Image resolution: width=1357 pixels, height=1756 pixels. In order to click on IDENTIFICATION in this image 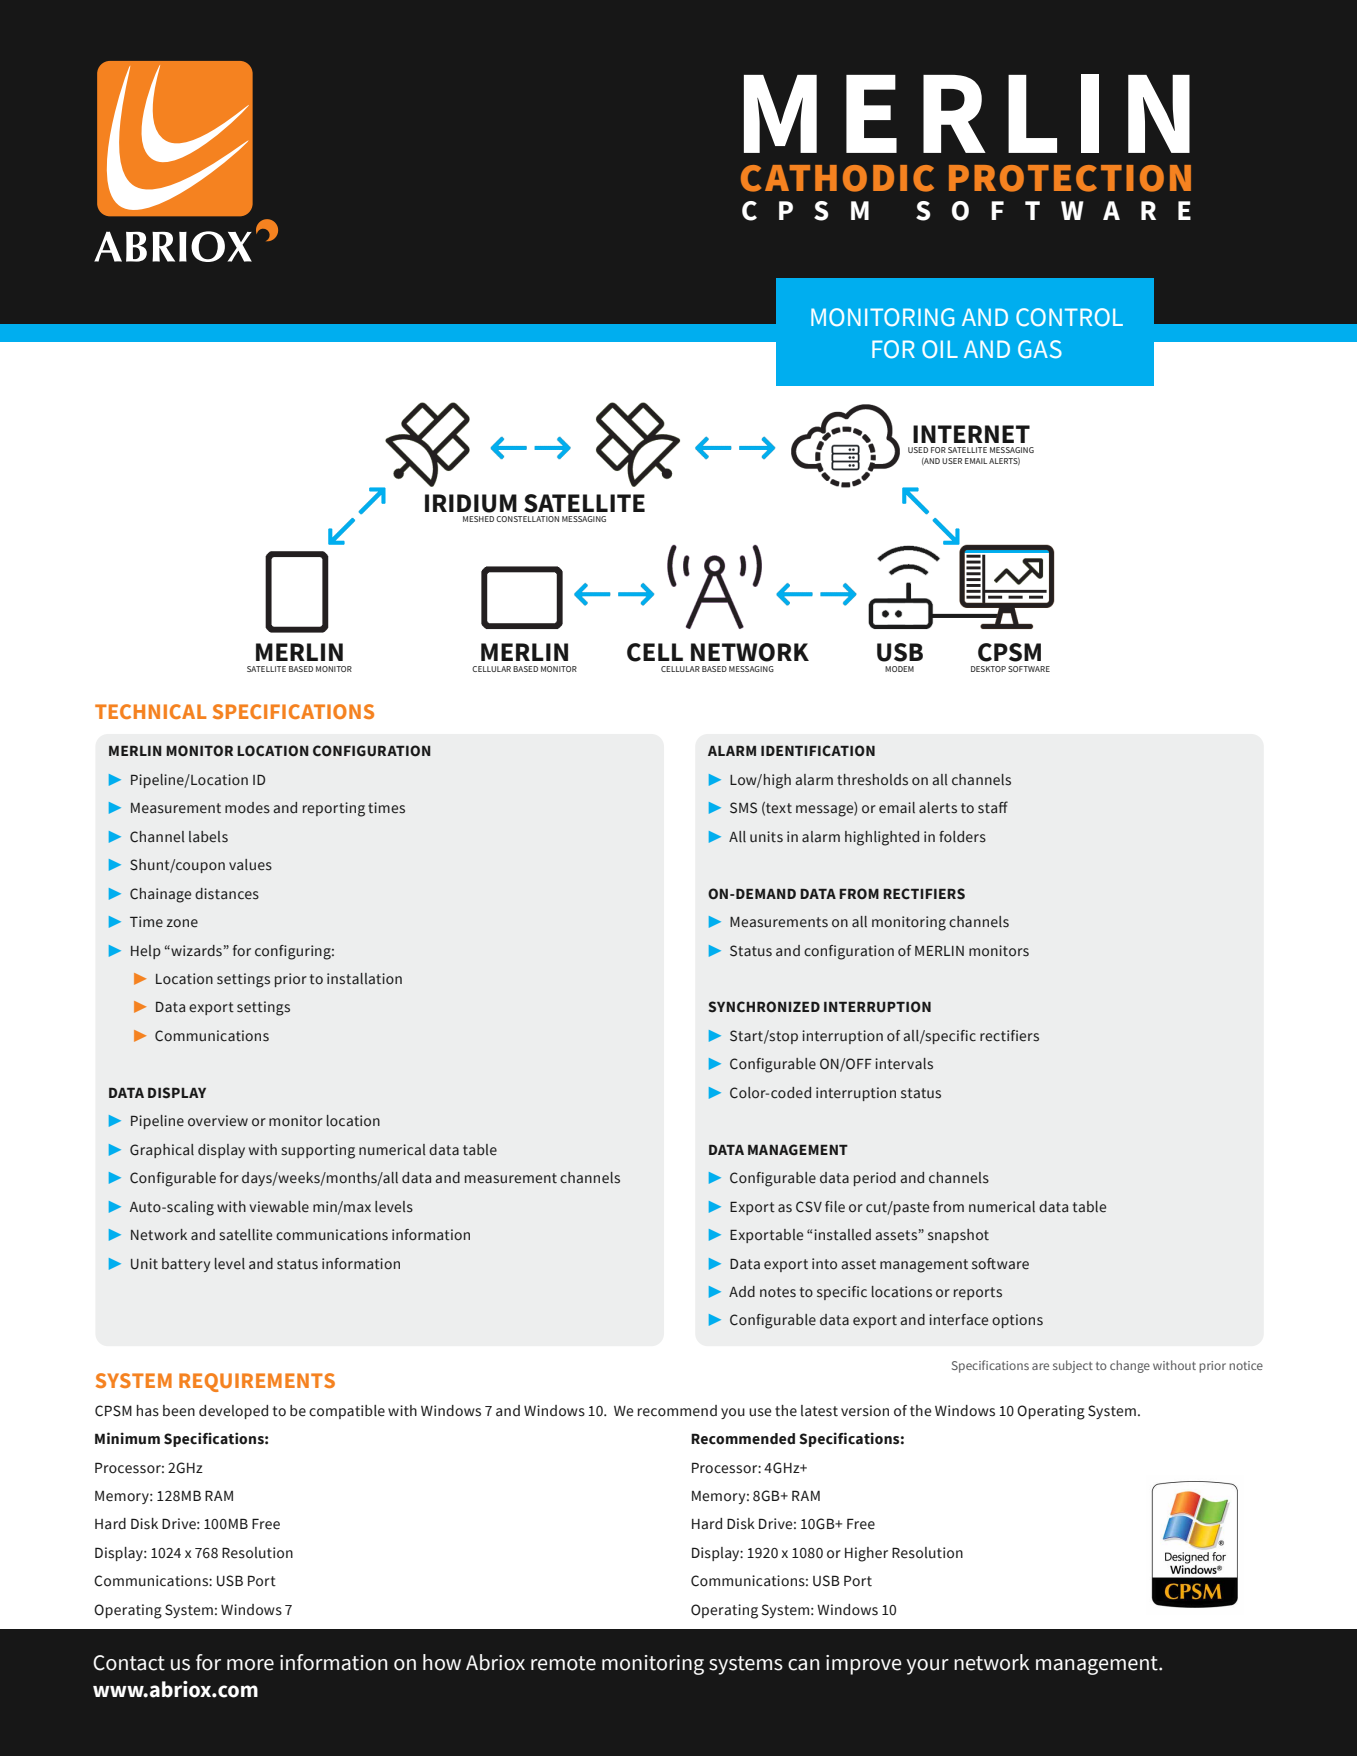, I will do `click(818, 751)`.
